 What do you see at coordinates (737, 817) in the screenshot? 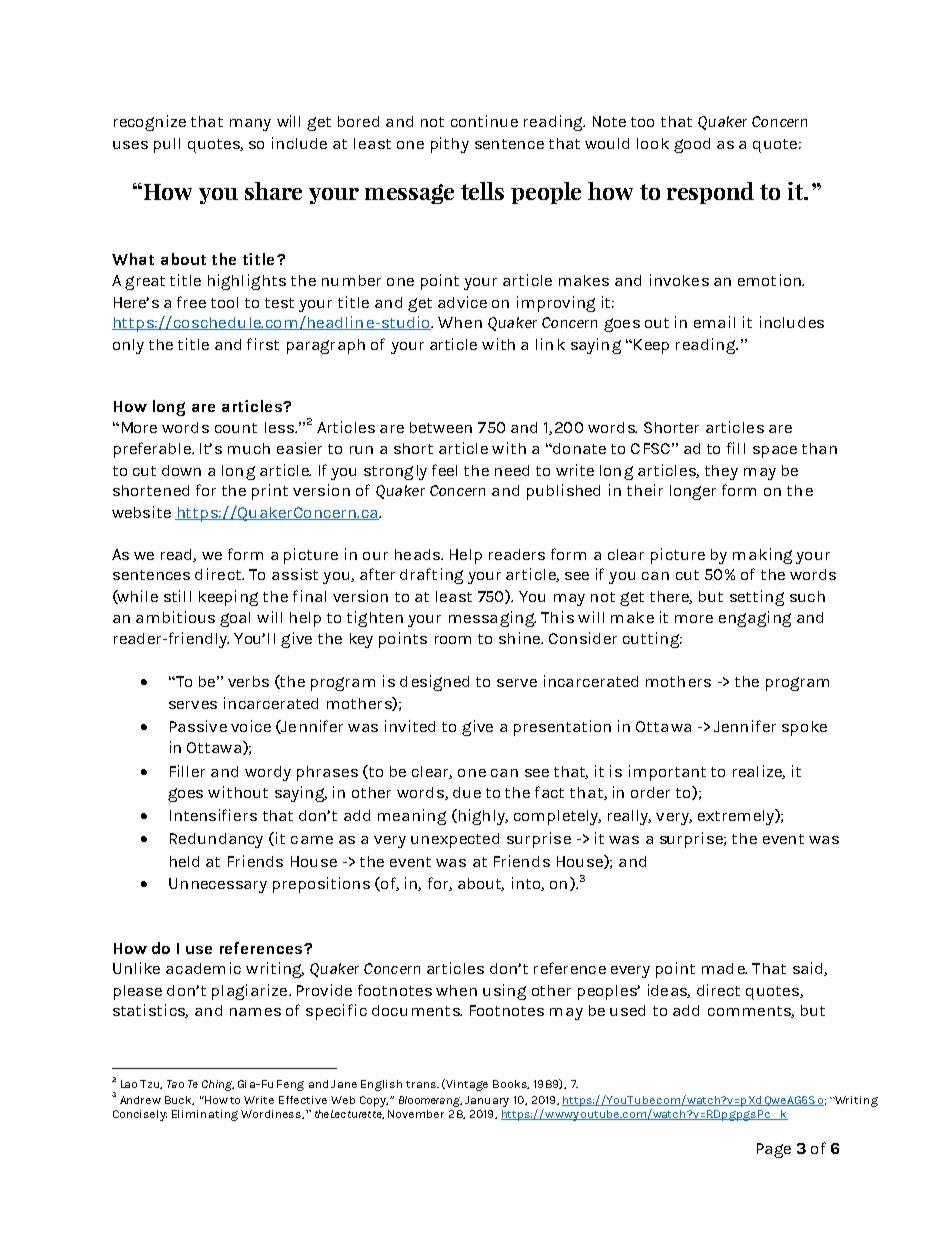
I see `extremely` at bounding box center [737, 817].
